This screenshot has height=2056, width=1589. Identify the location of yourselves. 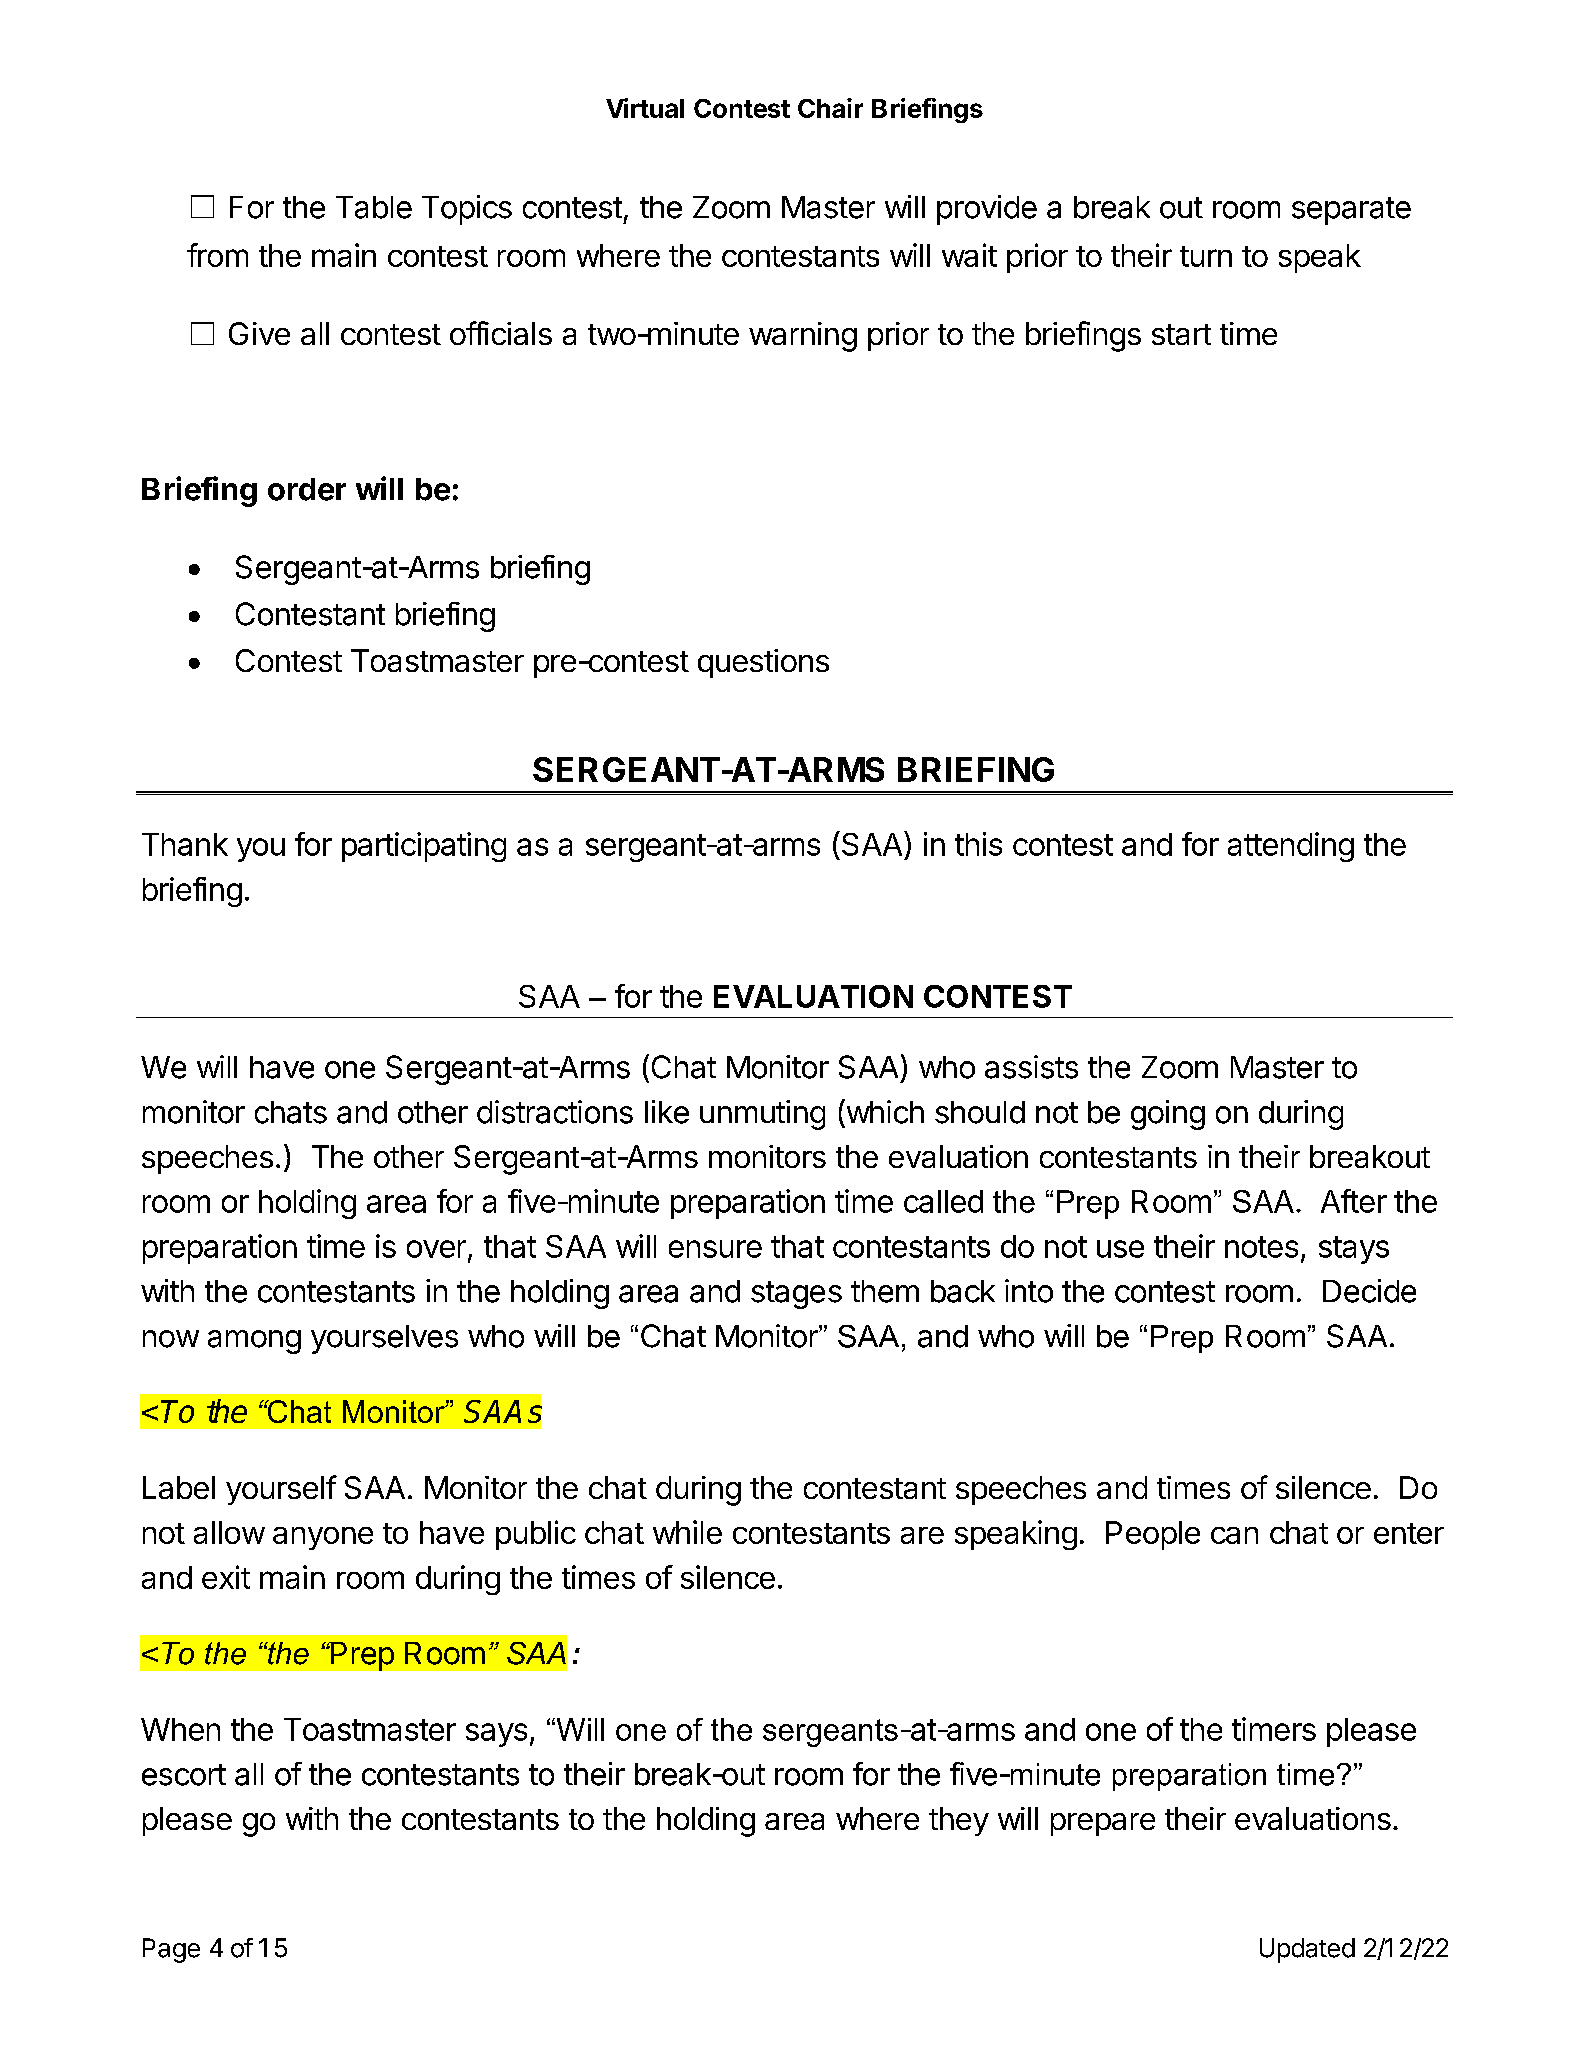
(384, 1339).
